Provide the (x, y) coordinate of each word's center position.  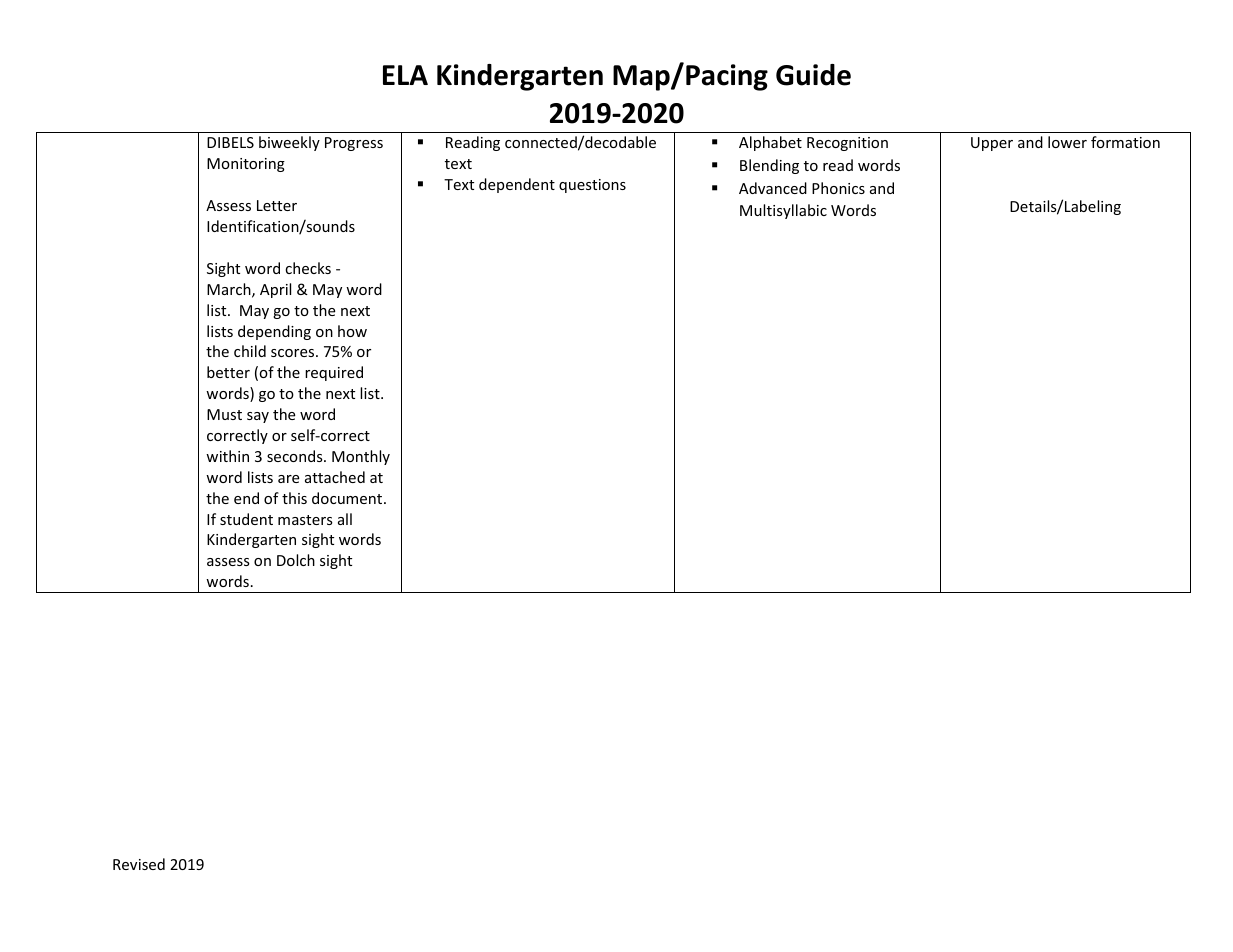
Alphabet (770, 143)
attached (335, 477)
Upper (992, 144)
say (258, 417)
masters (305, 520)
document (348, 498)
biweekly (289, 143)
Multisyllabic (783, 211)
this (294, 498)
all (345, 519)
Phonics (838, 188)
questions (592, 186)
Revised (139, 864)
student (246, 519)
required (334, 373)
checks (308, 268)
